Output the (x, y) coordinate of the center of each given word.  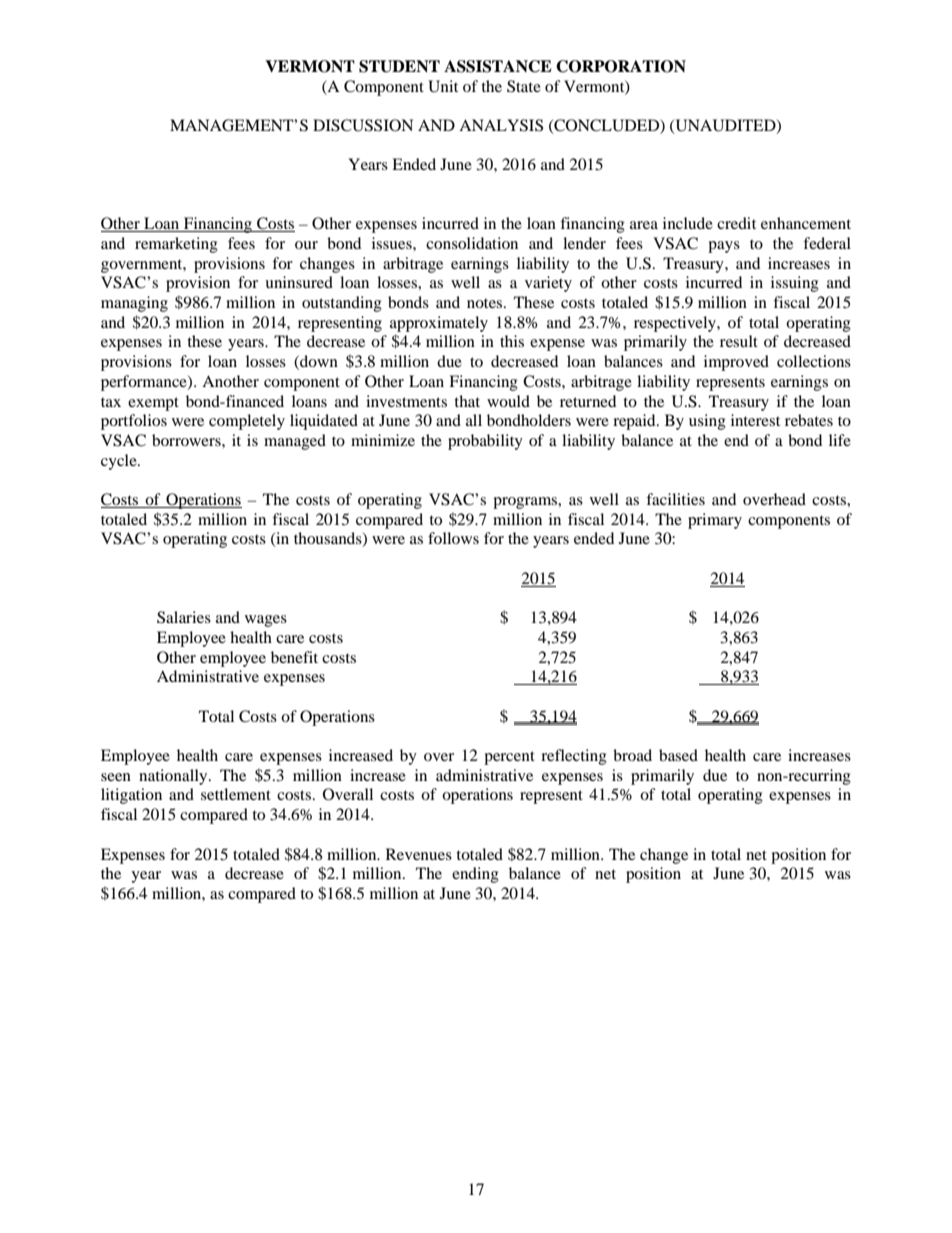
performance (145, 383)
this (512, 341)
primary (715, 521)
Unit (443, 86)
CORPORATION (621, 66)
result (739, 341)
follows (453, 538)
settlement (236, 794)
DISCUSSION (363, 125)
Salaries (184, 617)
